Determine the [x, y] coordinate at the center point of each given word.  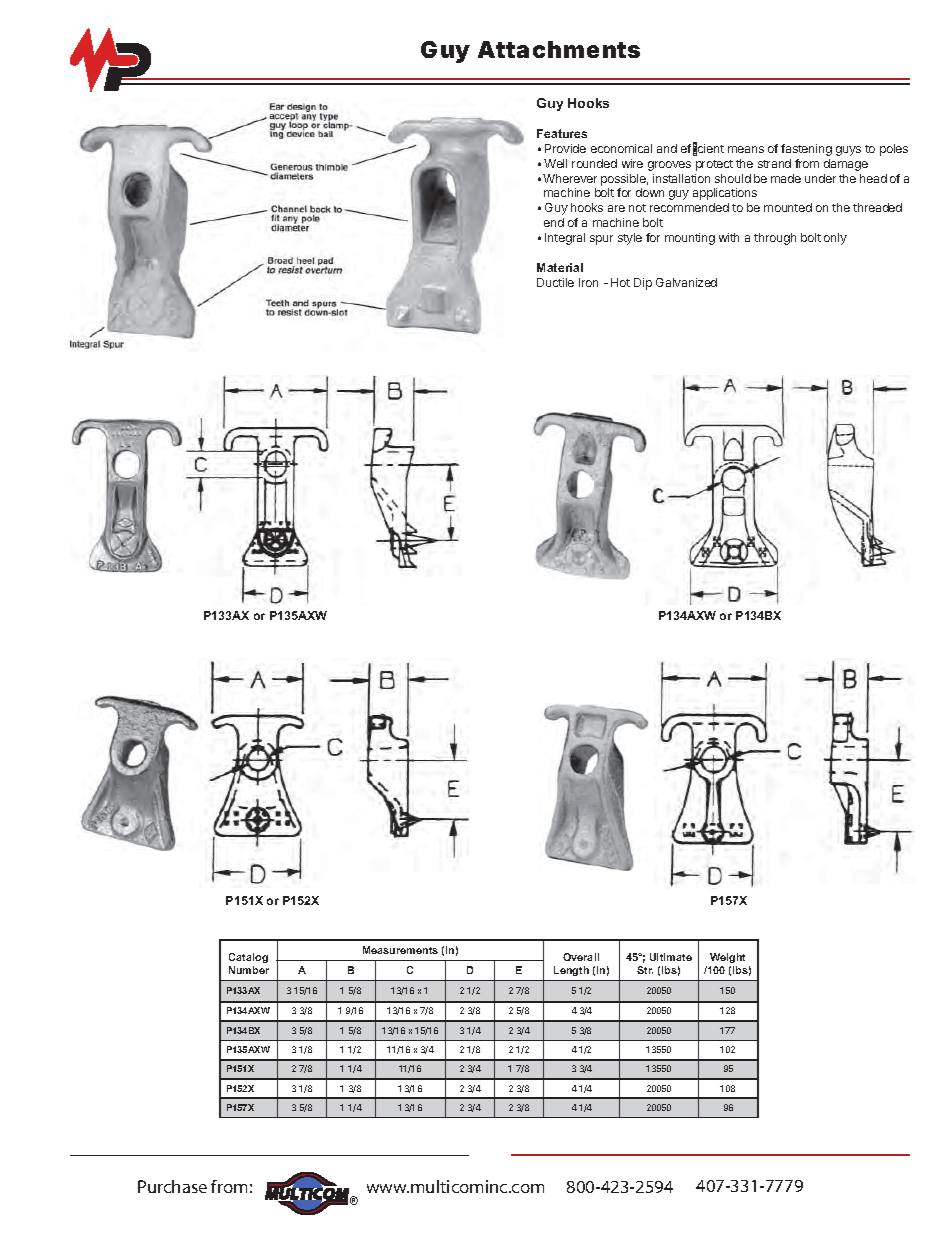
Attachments [559, 49]
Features [562, 133]
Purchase [172, 1186]
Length [571, 971]
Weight [727, 958]
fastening [806, 150]
